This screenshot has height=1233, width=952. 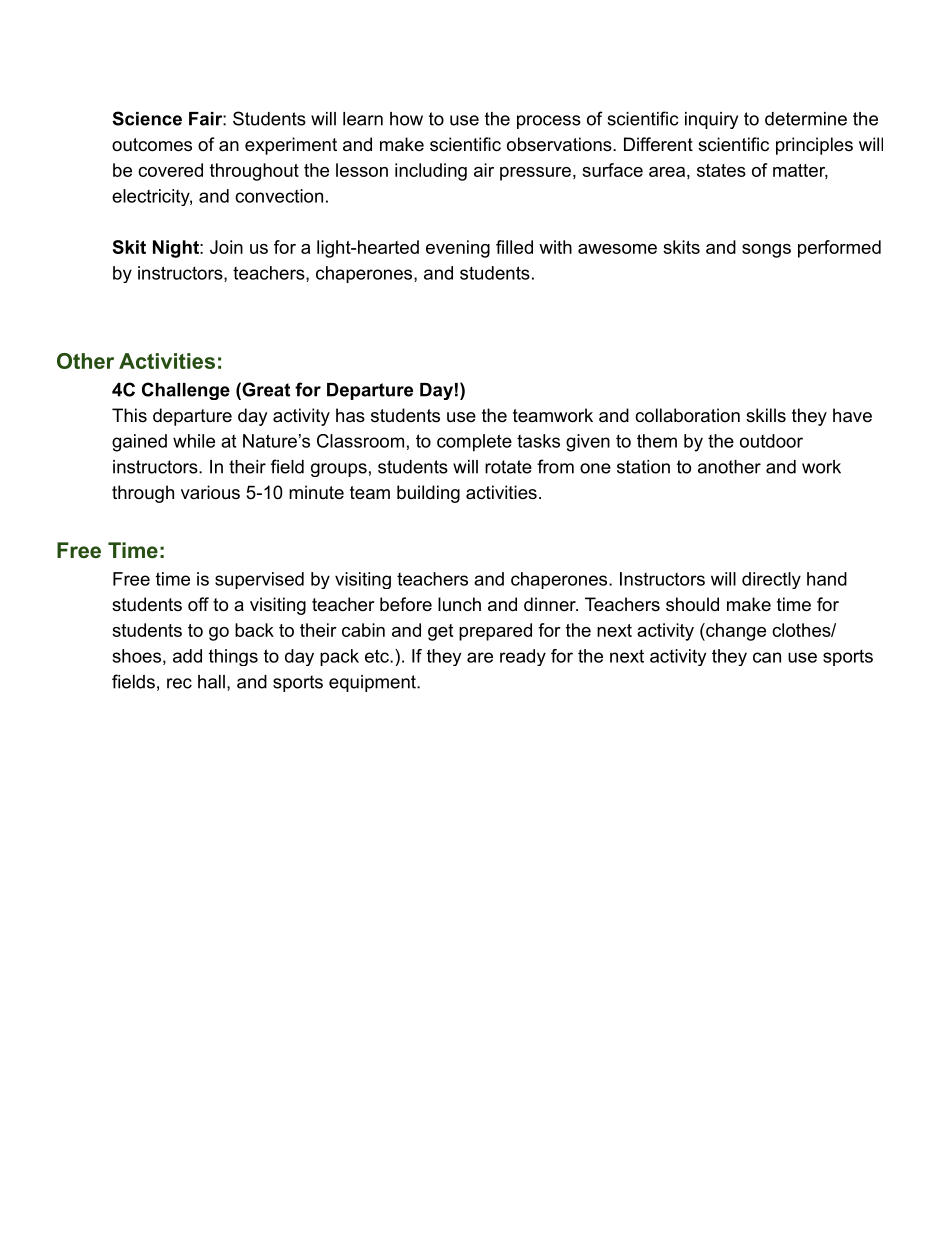 I want to click on process, so click(x=549, y=122).
